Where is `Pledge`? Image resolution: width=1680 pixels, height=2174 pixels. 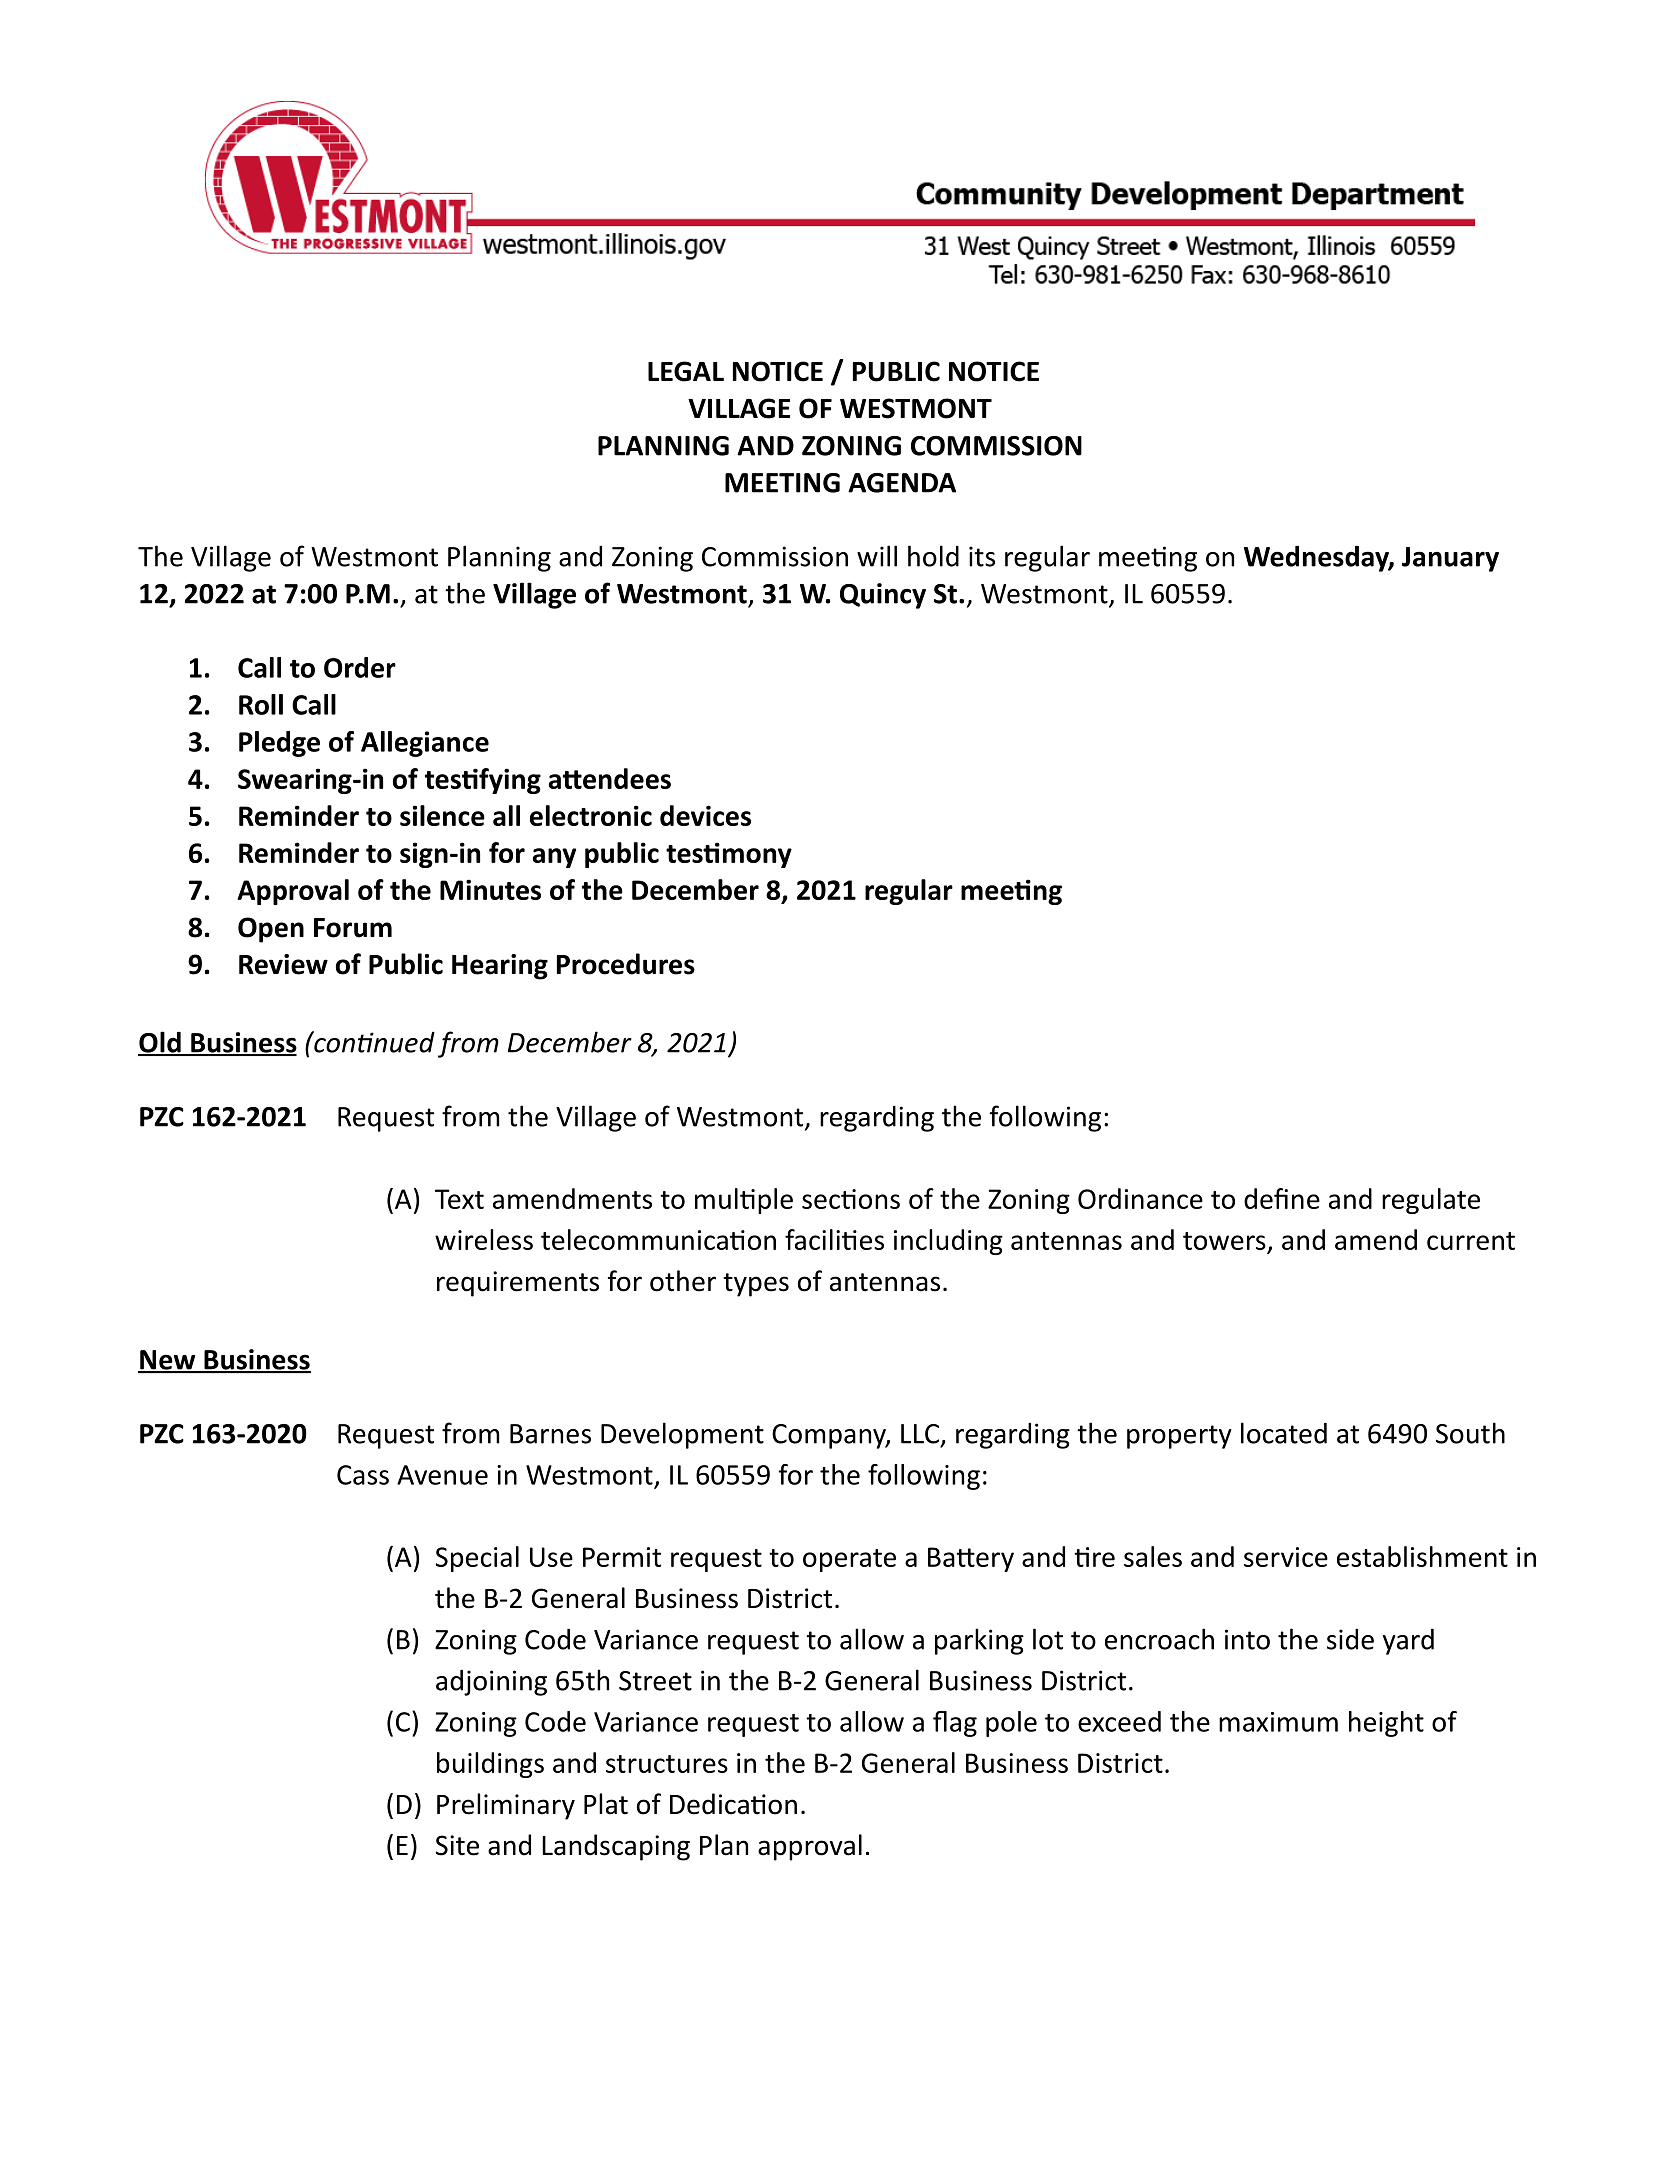
Pledge is located at coordinates (279, 744).
